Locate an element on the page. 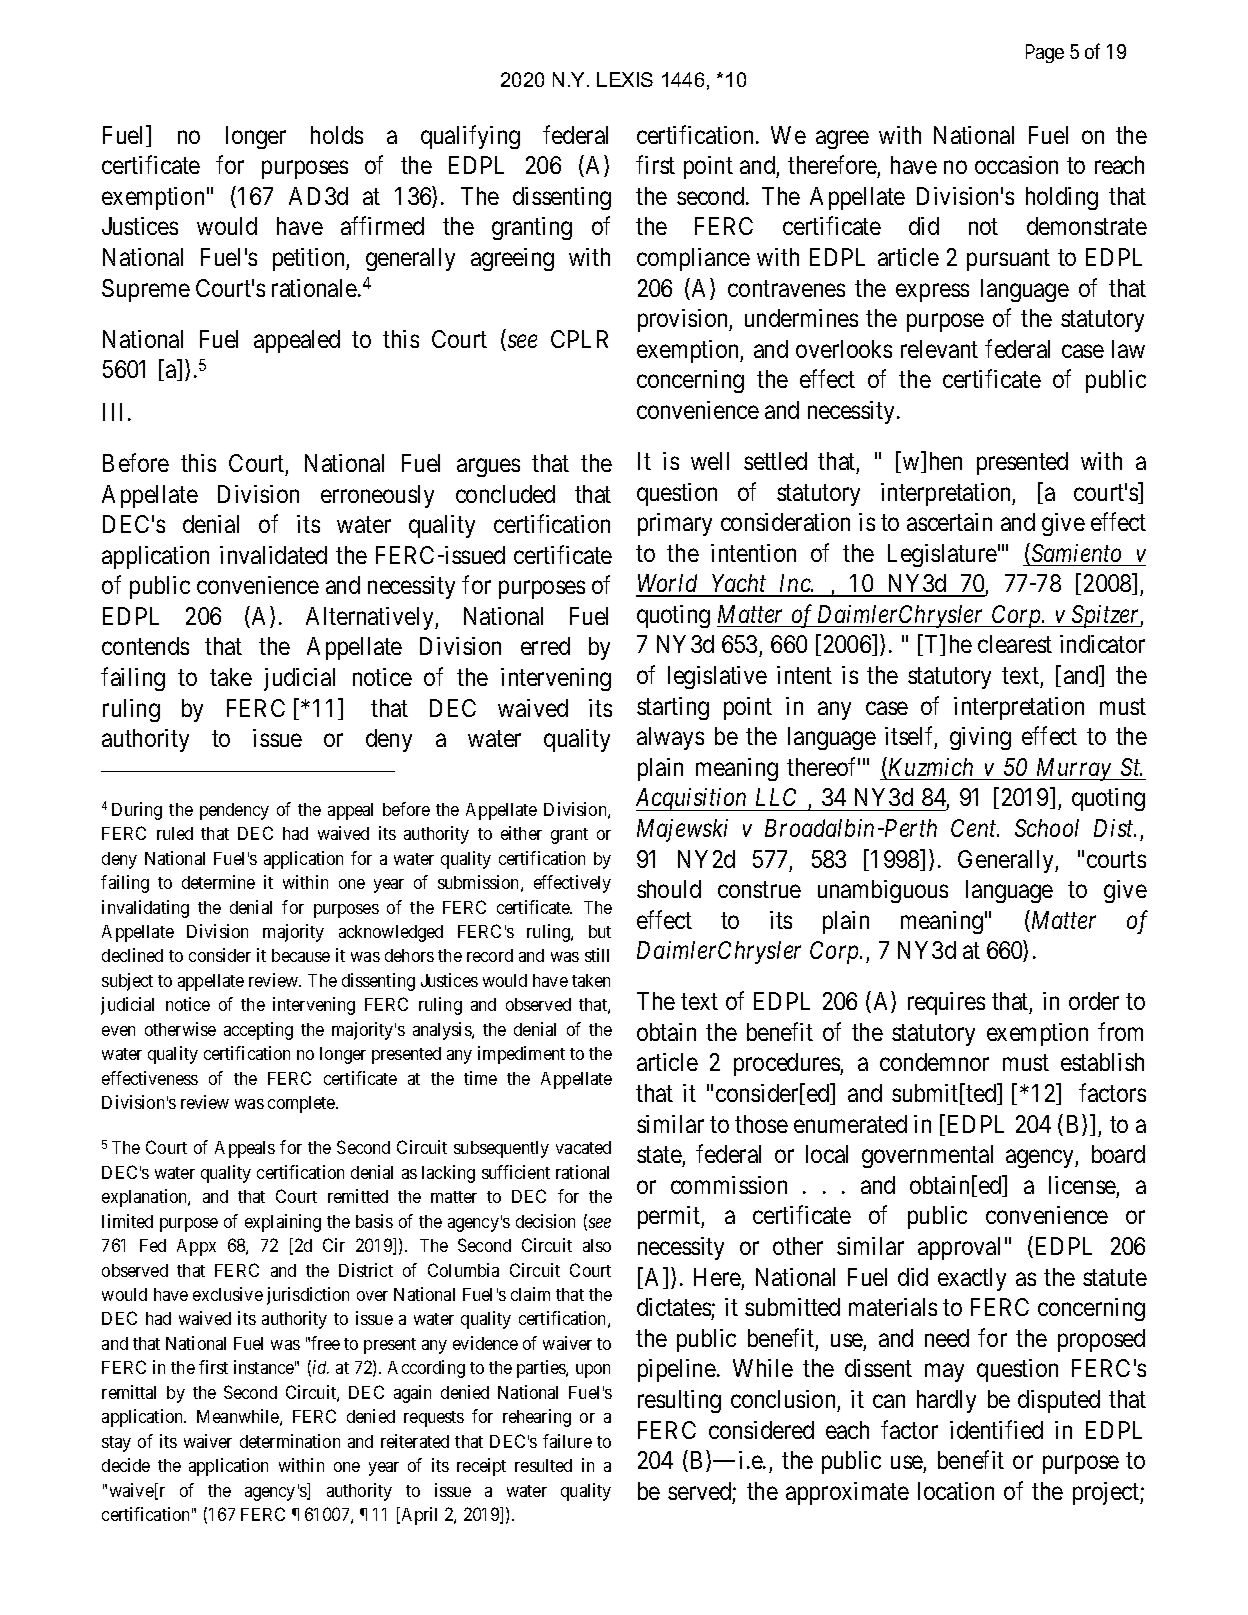 The width and height of the image is (1248, 1615). holds is located at coordinates (337, 135).
